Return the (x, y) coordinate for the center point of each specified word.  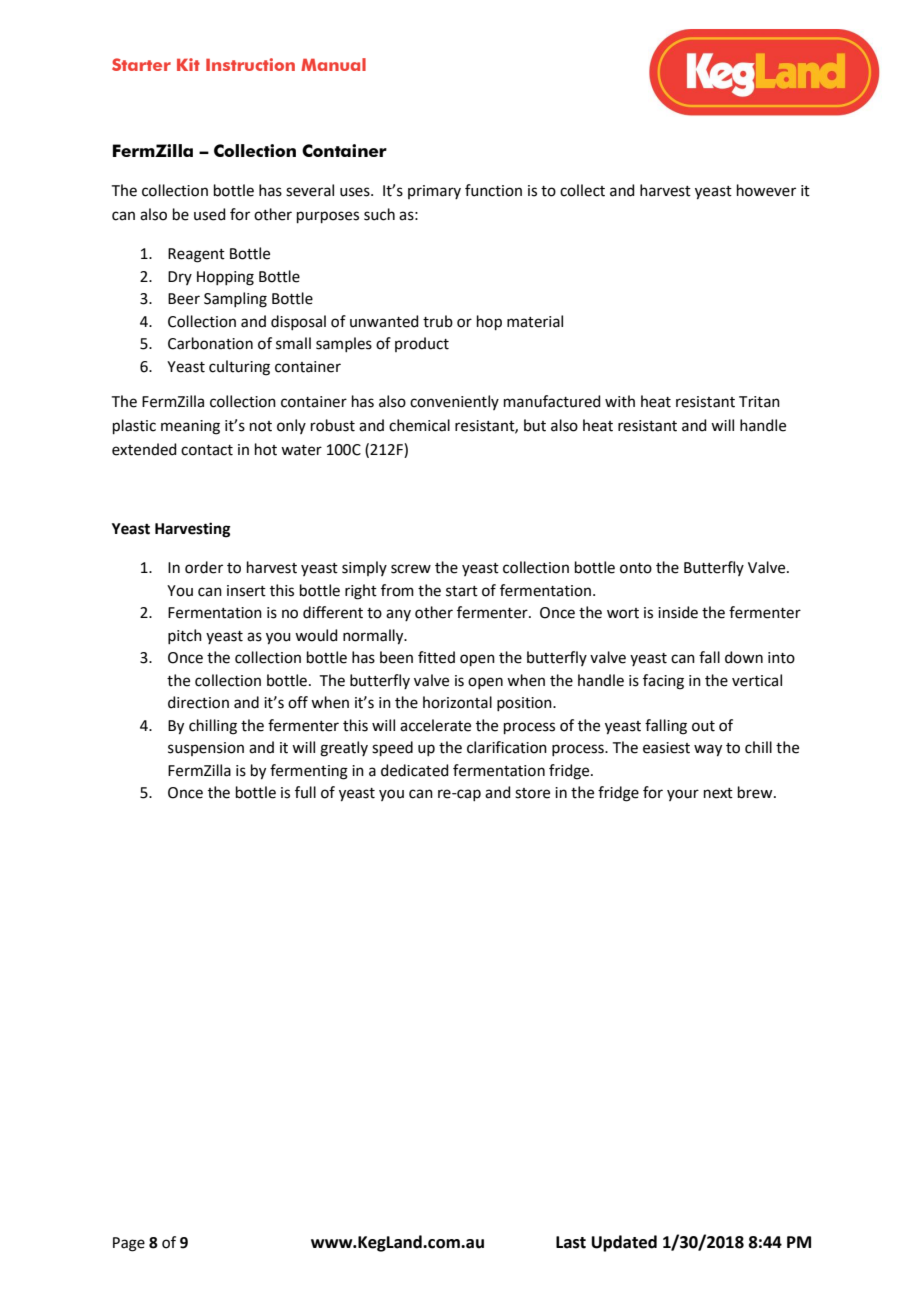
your (683, 795)
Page (129, 1244)
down (744, 657)
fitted (436, 657)
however (766, 190)
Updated (624, 1243)
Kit (188, 64)
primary (434, 192)
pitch (185, 636)
